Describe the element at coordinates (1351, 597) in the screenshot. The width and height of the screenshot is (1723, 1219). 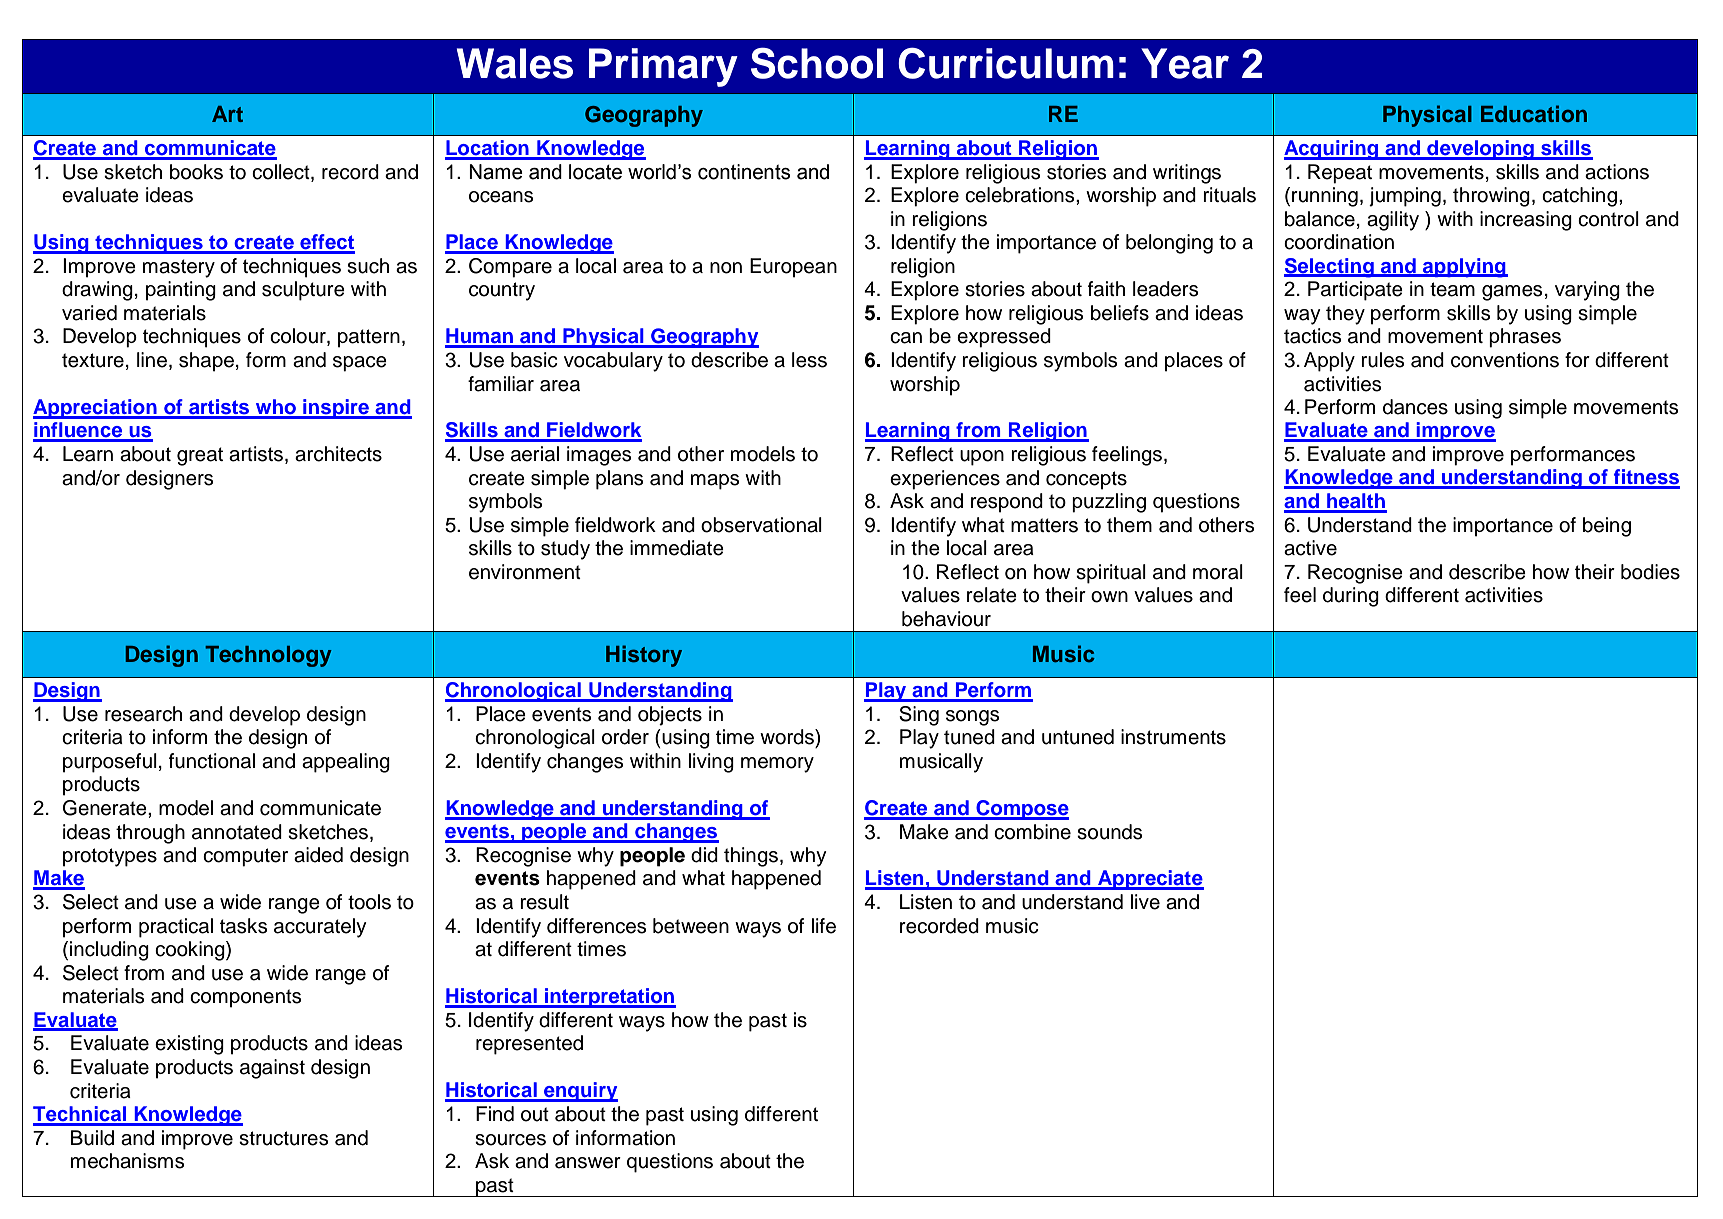
I see `during` at that location.
